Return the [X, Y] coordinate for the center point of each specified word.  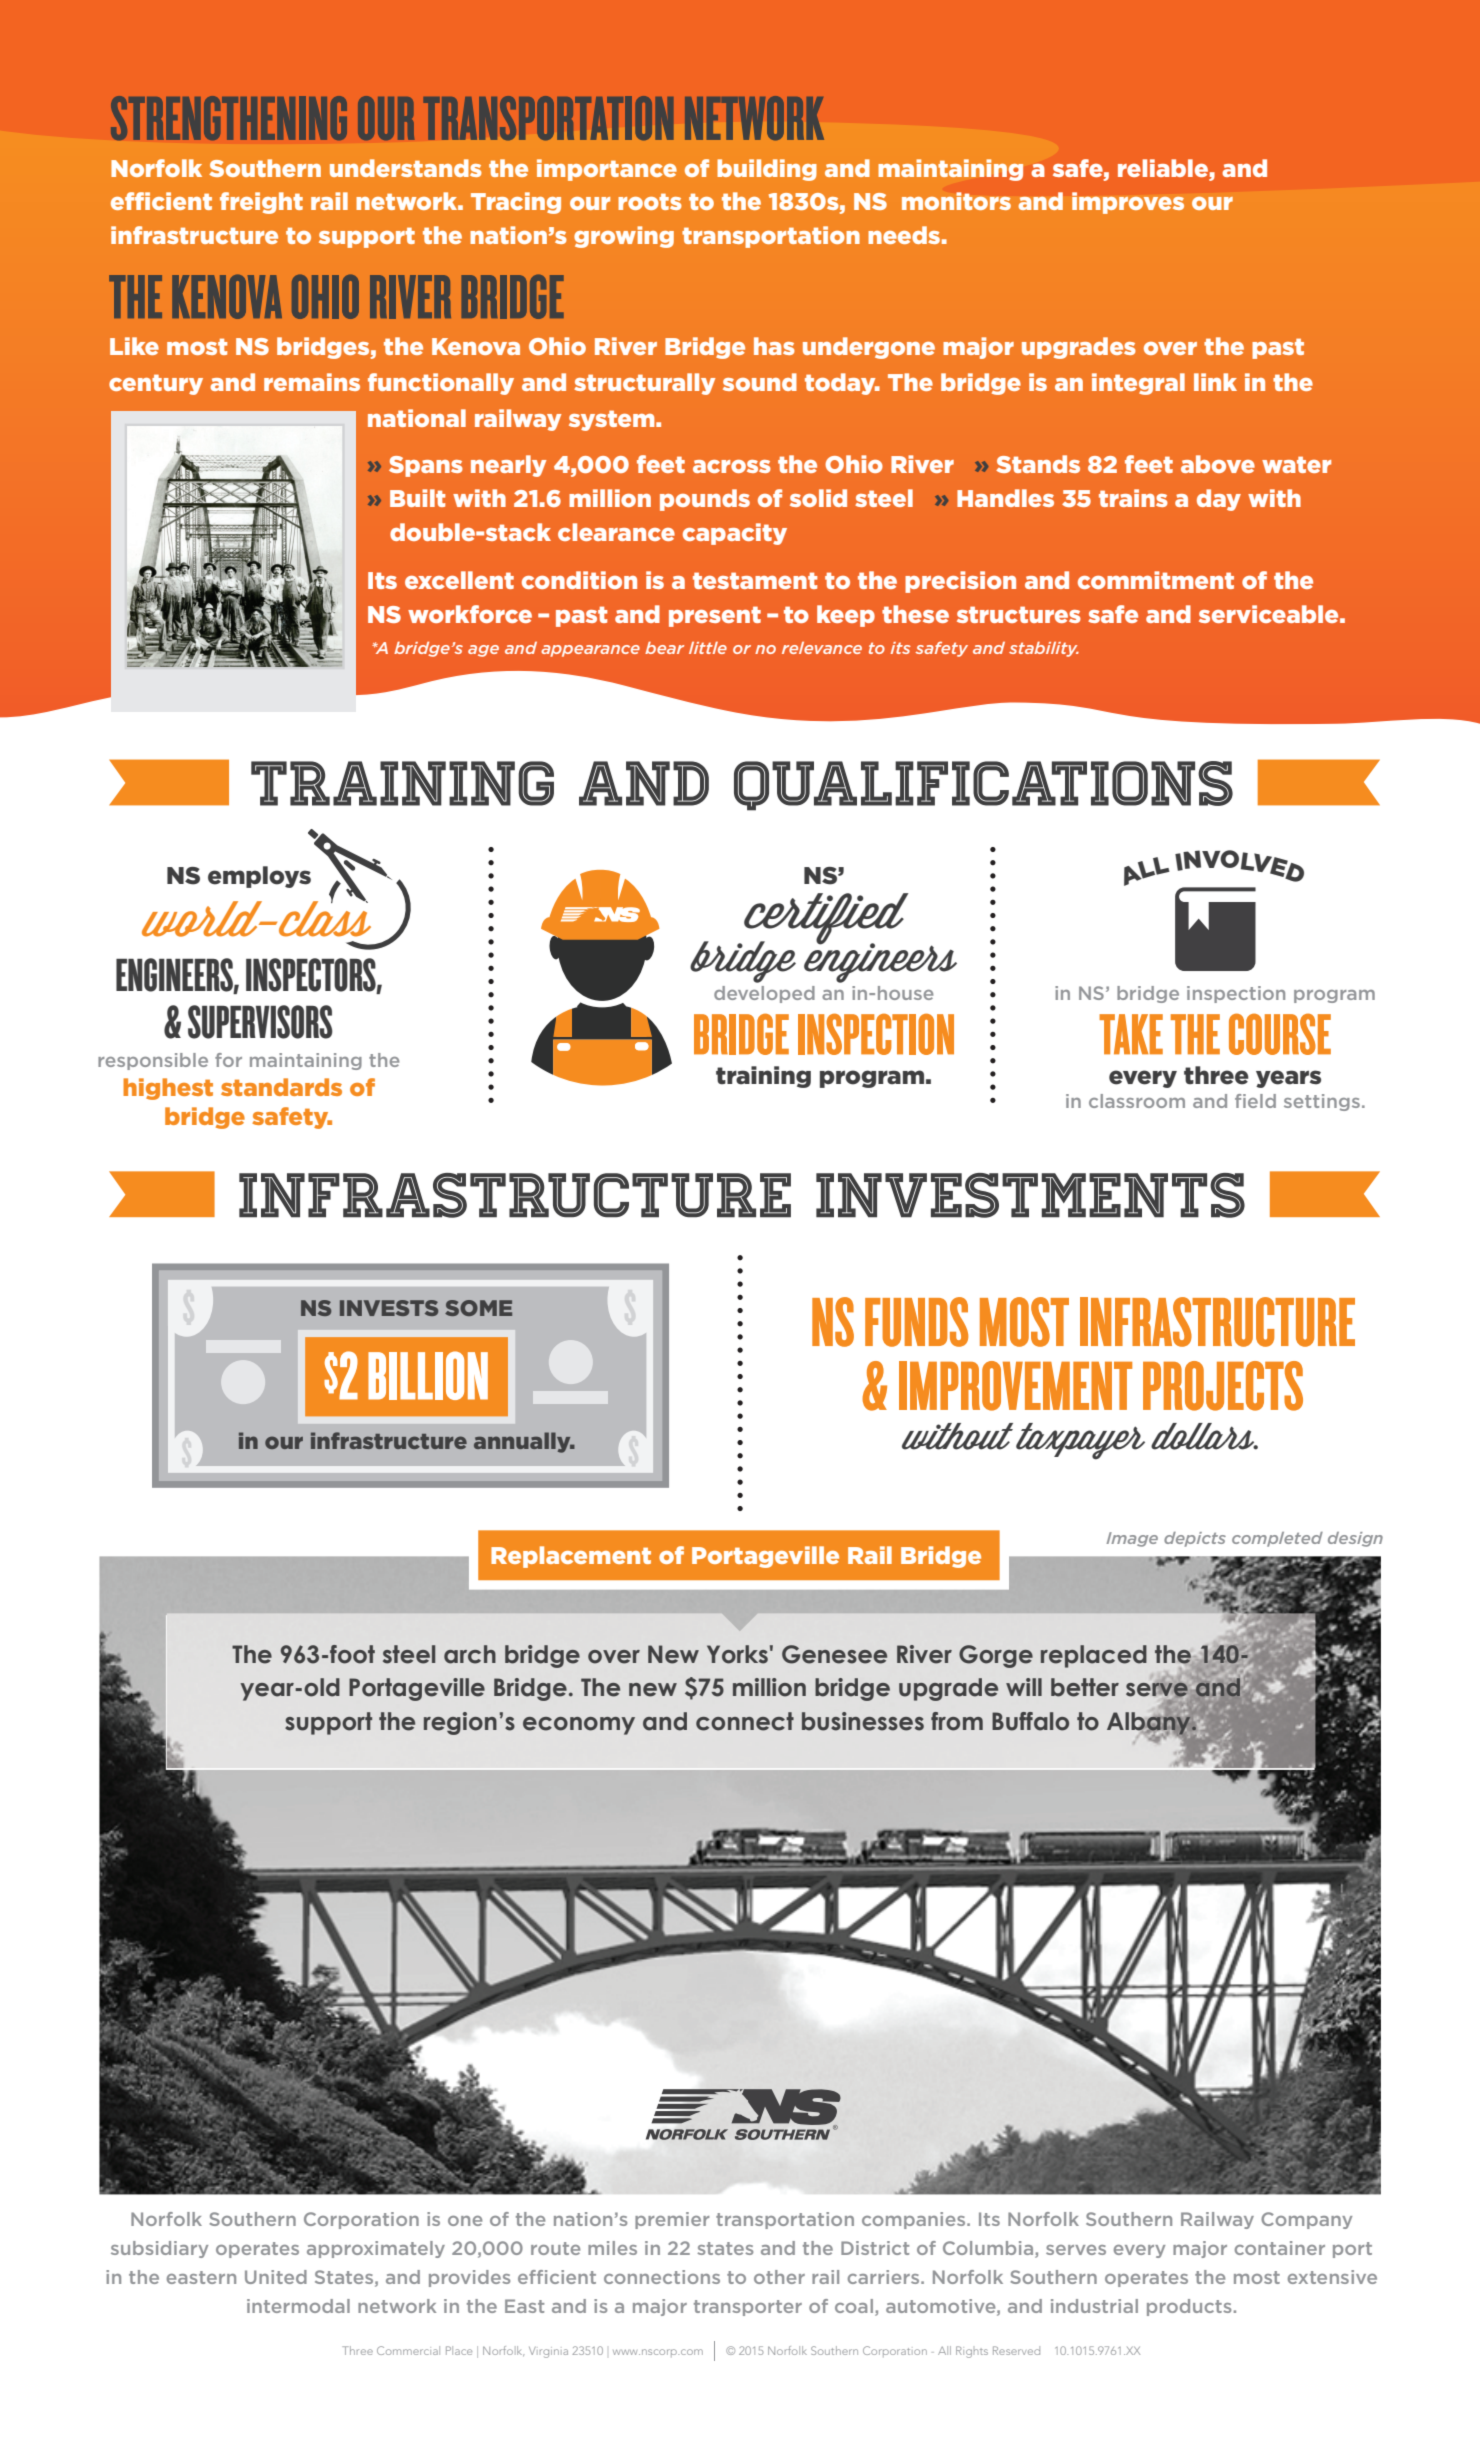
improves [1128, 203]
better [1085, 1687]
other [779, 2277]
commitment [1156, 580]
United [276, 2277]
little [708, 648]
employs [259, 877]
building [767, 170]
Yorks [737, 1654]
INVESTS [389, 1308]
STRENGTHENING [229, 118]
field [1255, 1101]
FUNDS [916, 1322]
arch [470, 1654]
